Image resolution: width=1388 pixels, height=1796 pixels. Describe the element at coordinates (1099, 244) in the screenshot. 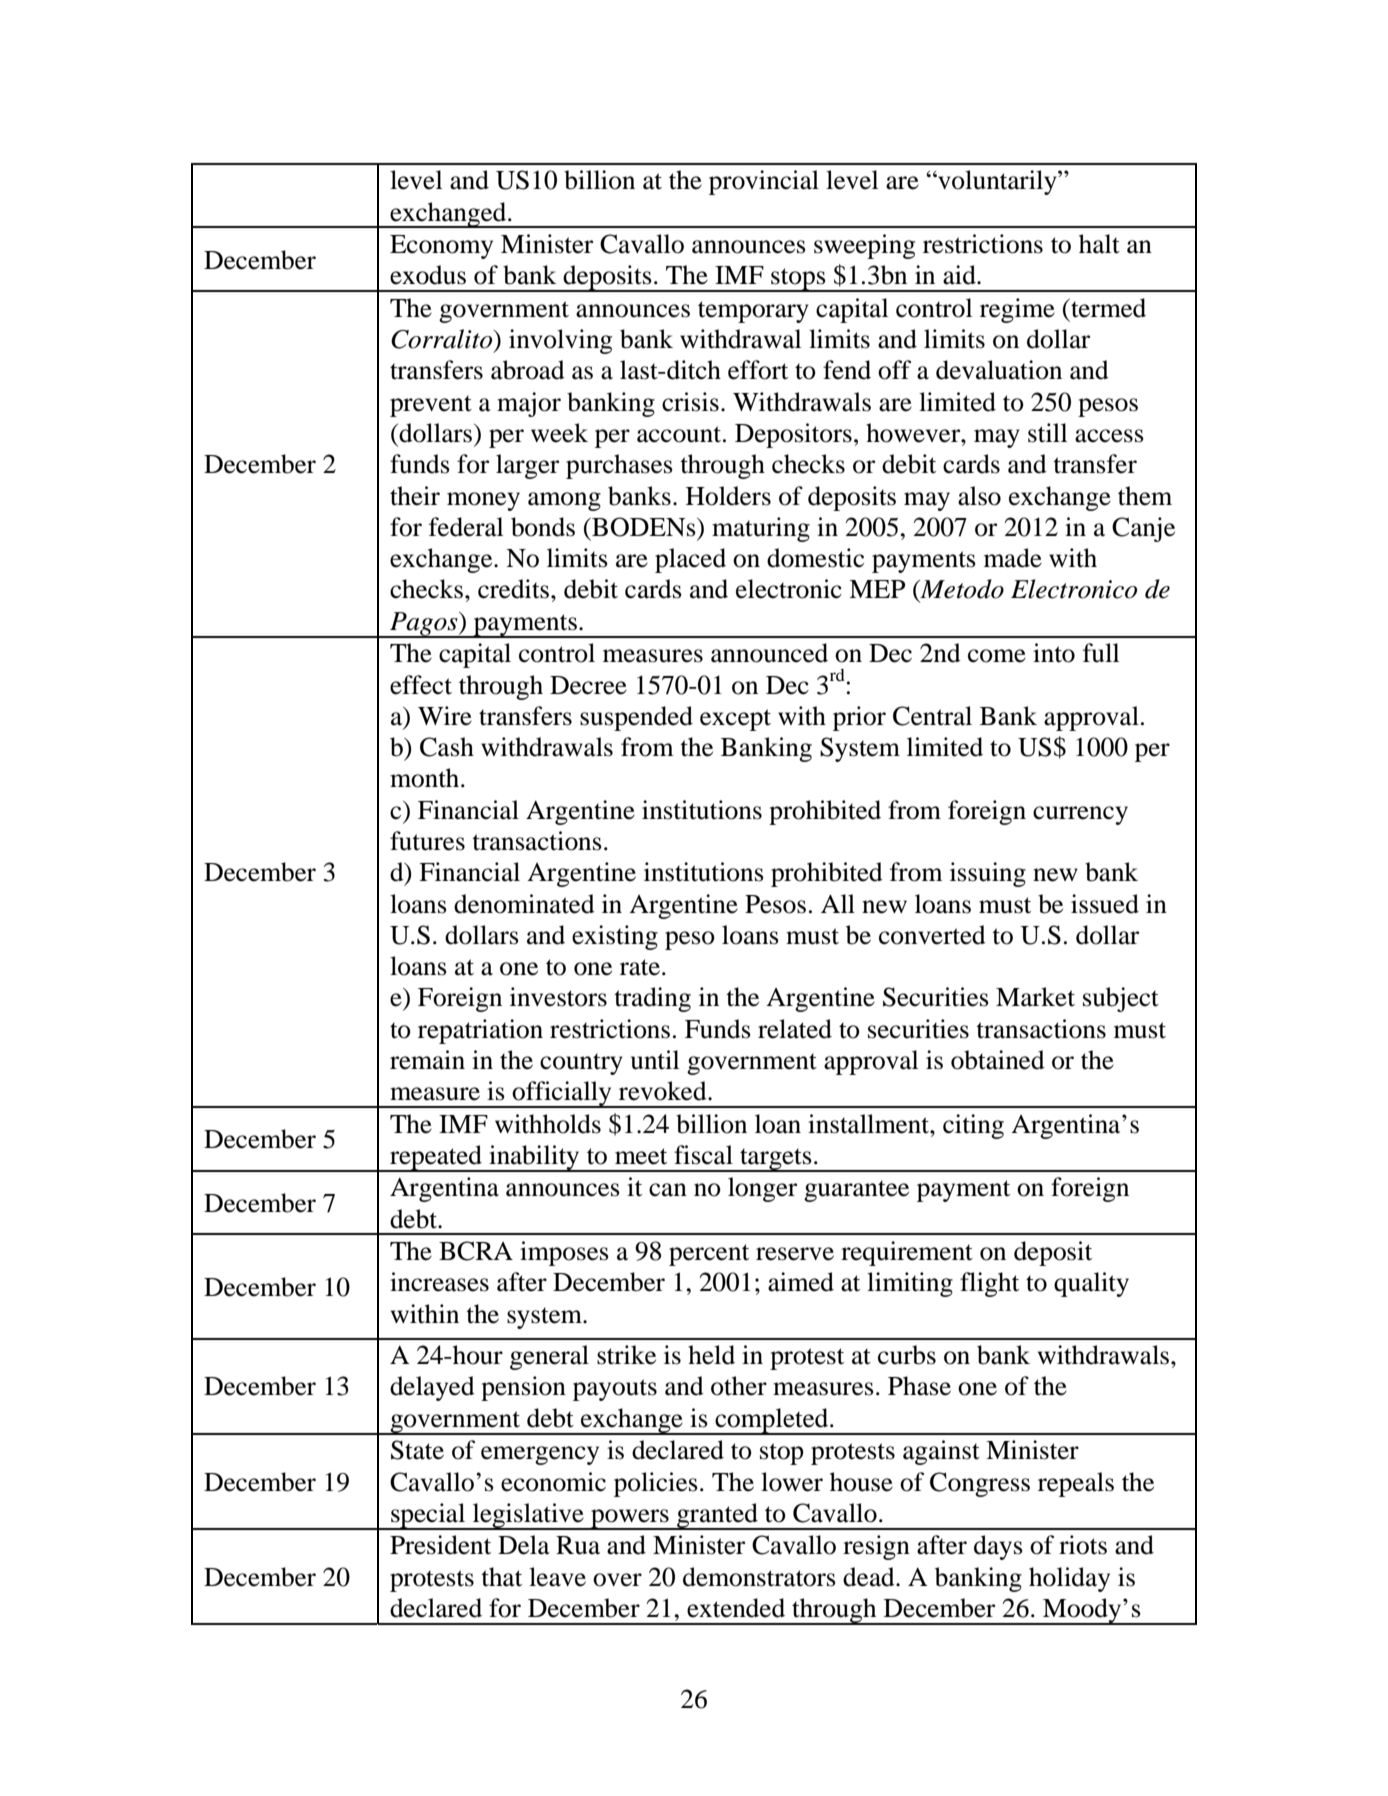

I see `halt` at that location.
